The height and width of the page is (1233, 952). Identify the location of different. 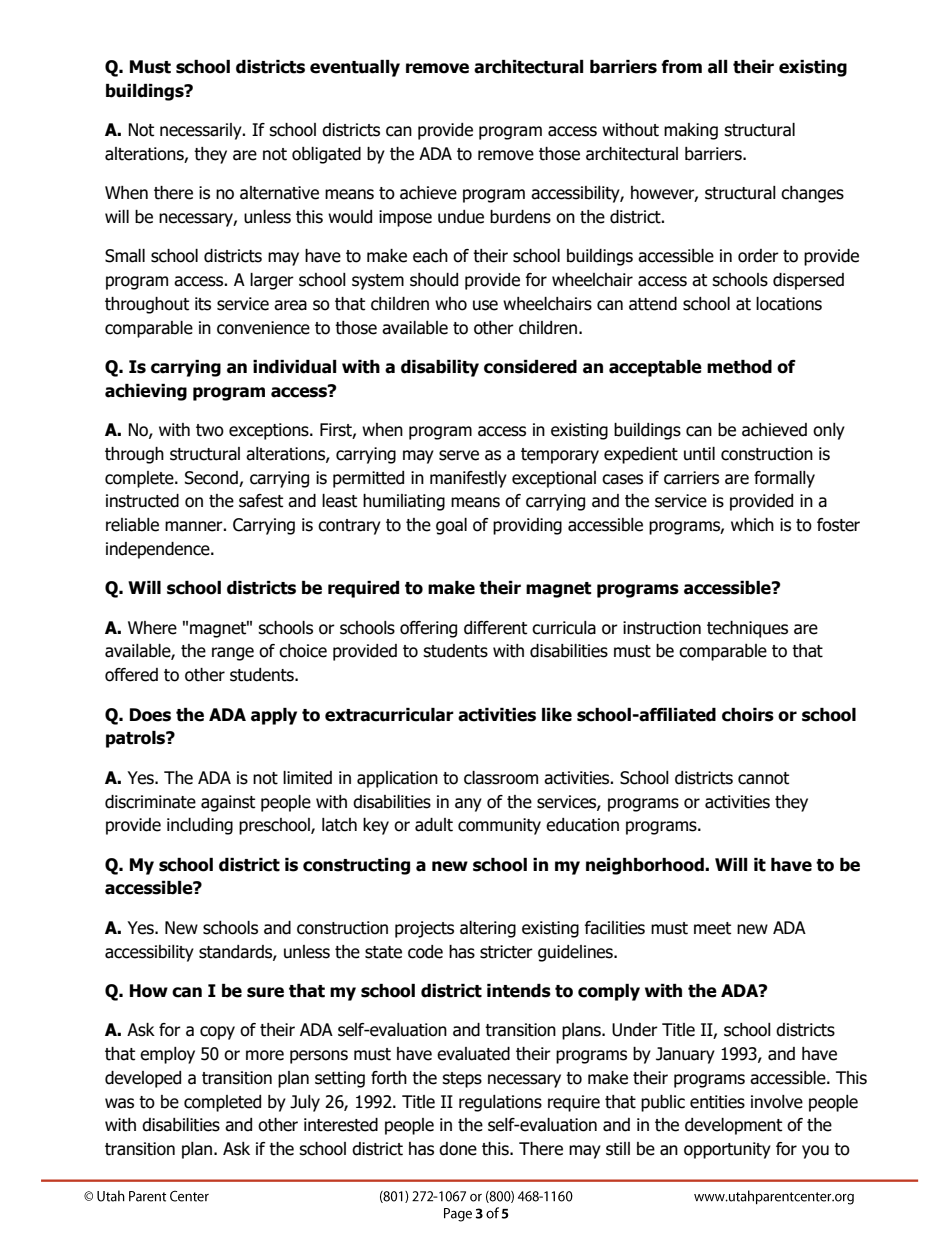
(495, 628).
